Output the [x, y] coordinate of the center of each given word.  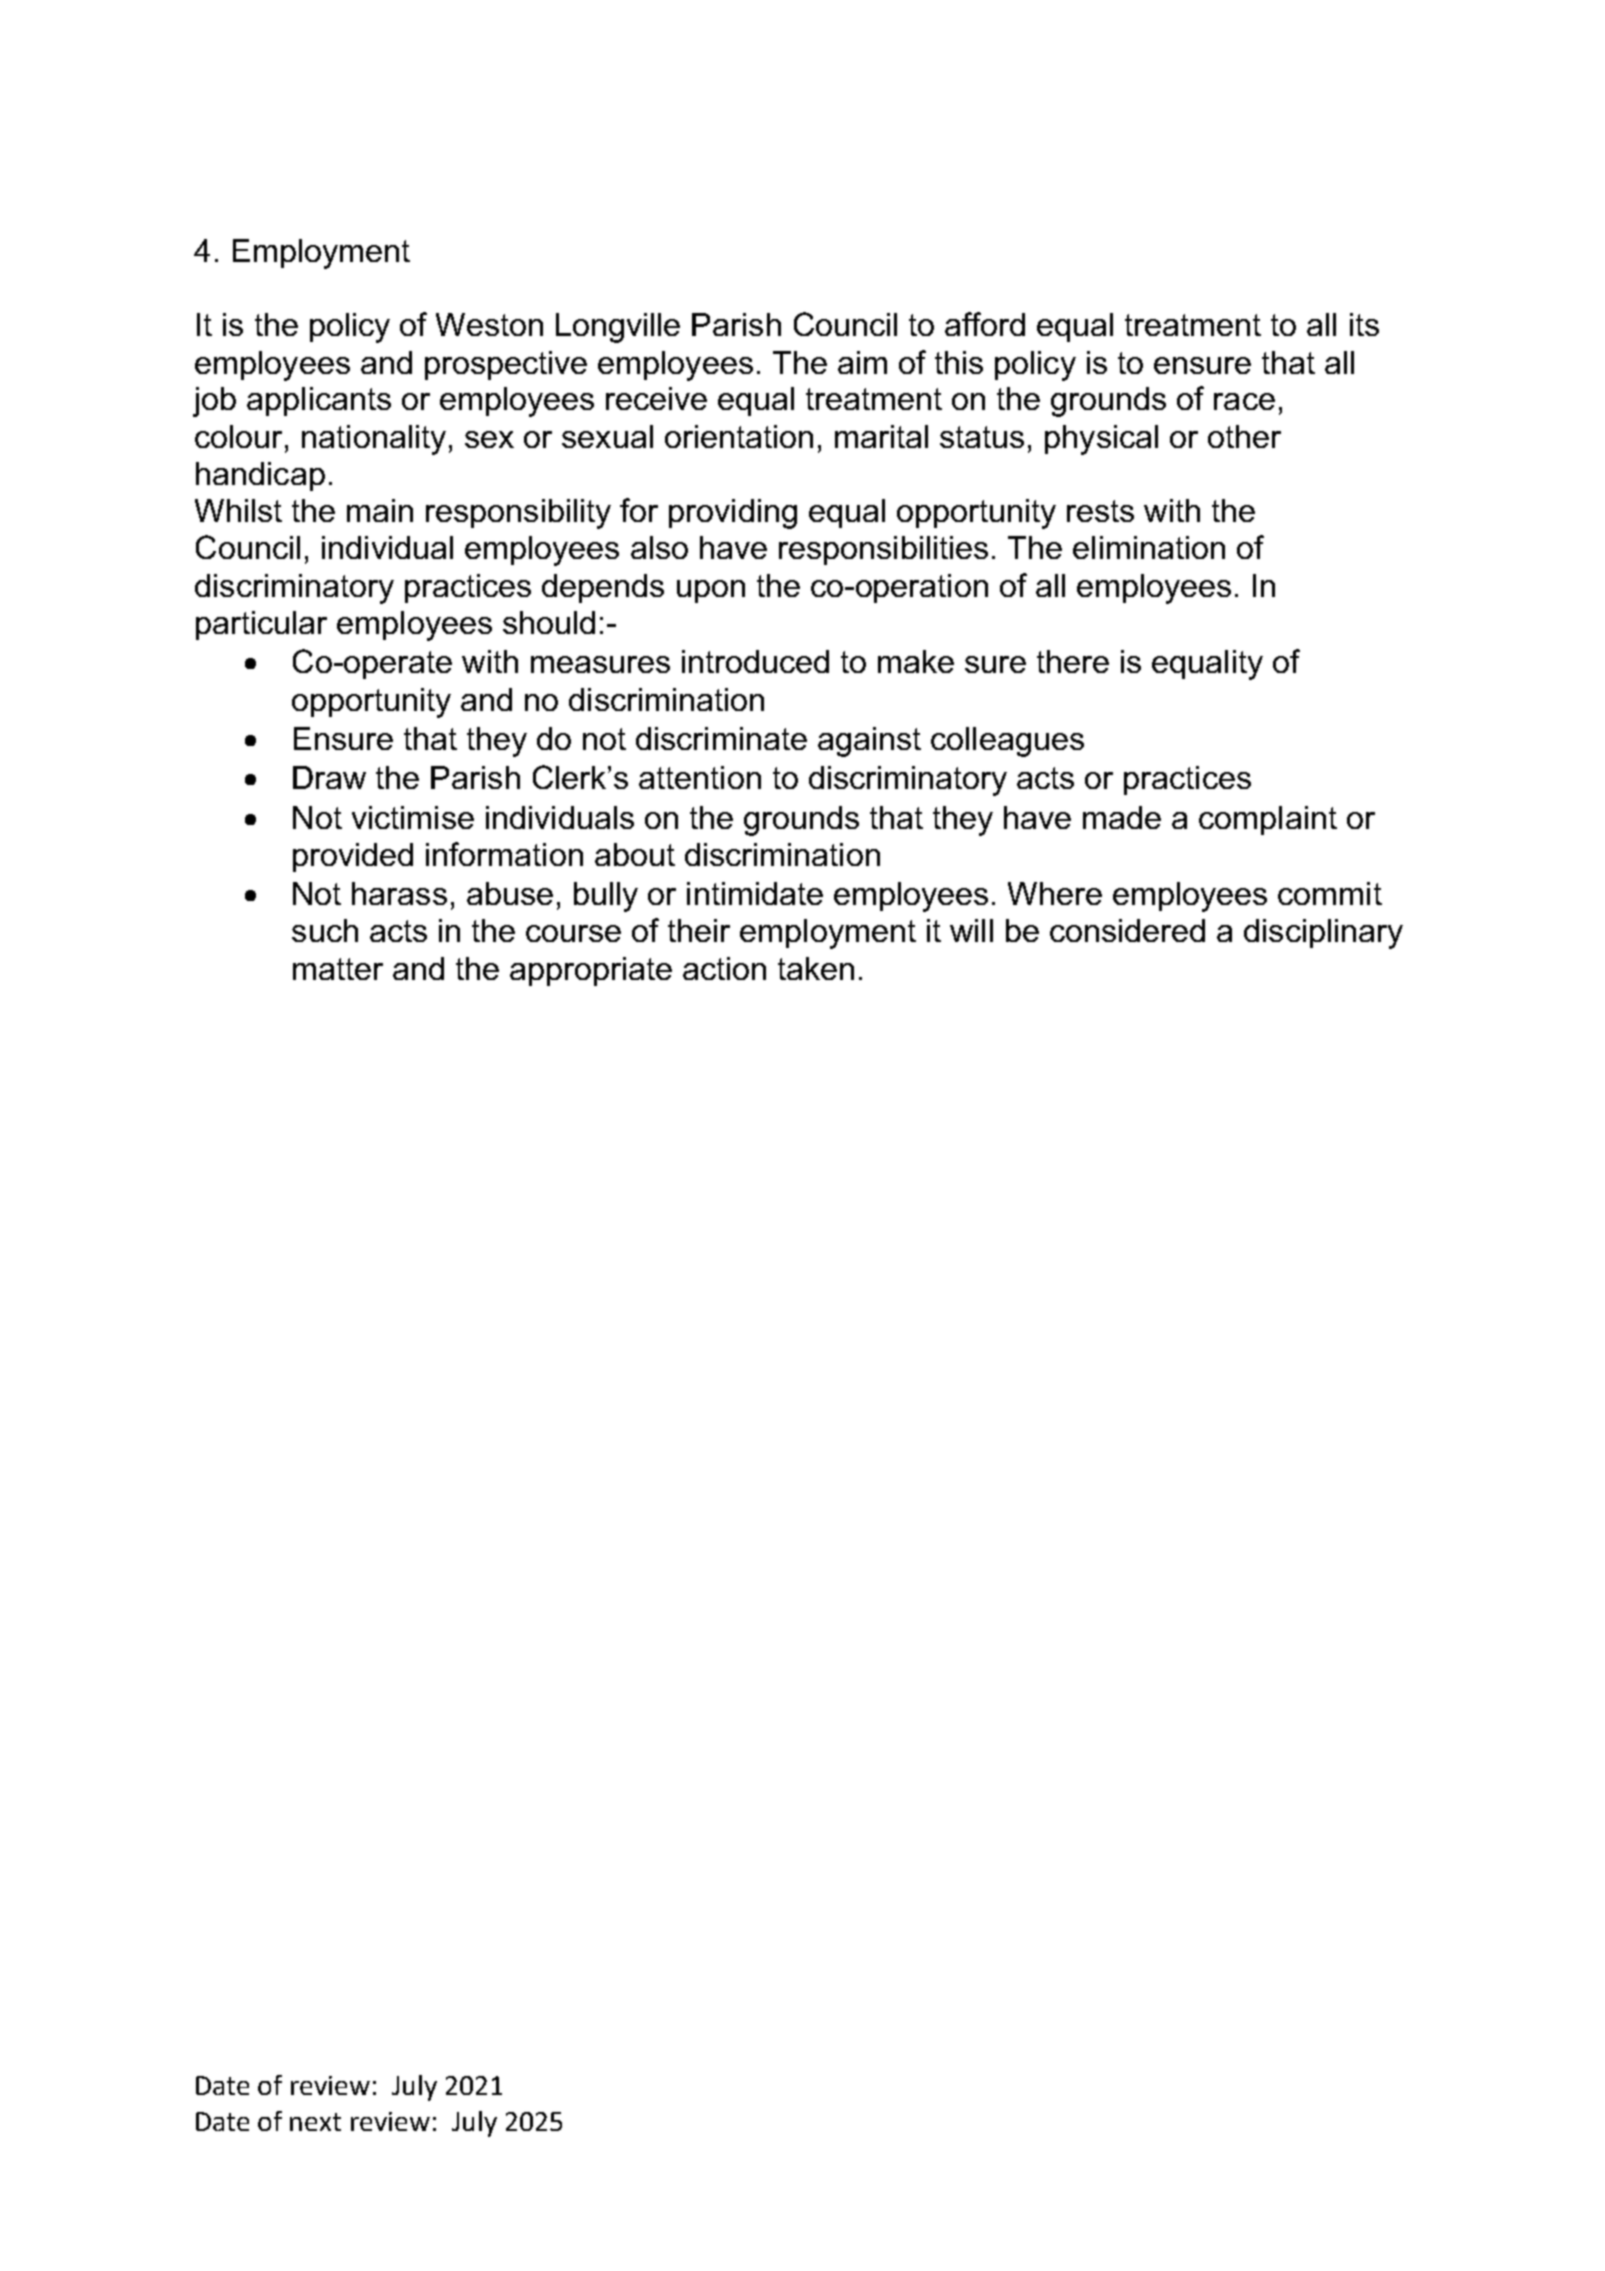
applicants [319, 401]
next [315, 2122]
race [1244, 401]
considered [1127, 930]
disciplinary [1323, 934]
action [724, 968]
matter [338, 969]
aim [862, 362]
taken [816, 968]
